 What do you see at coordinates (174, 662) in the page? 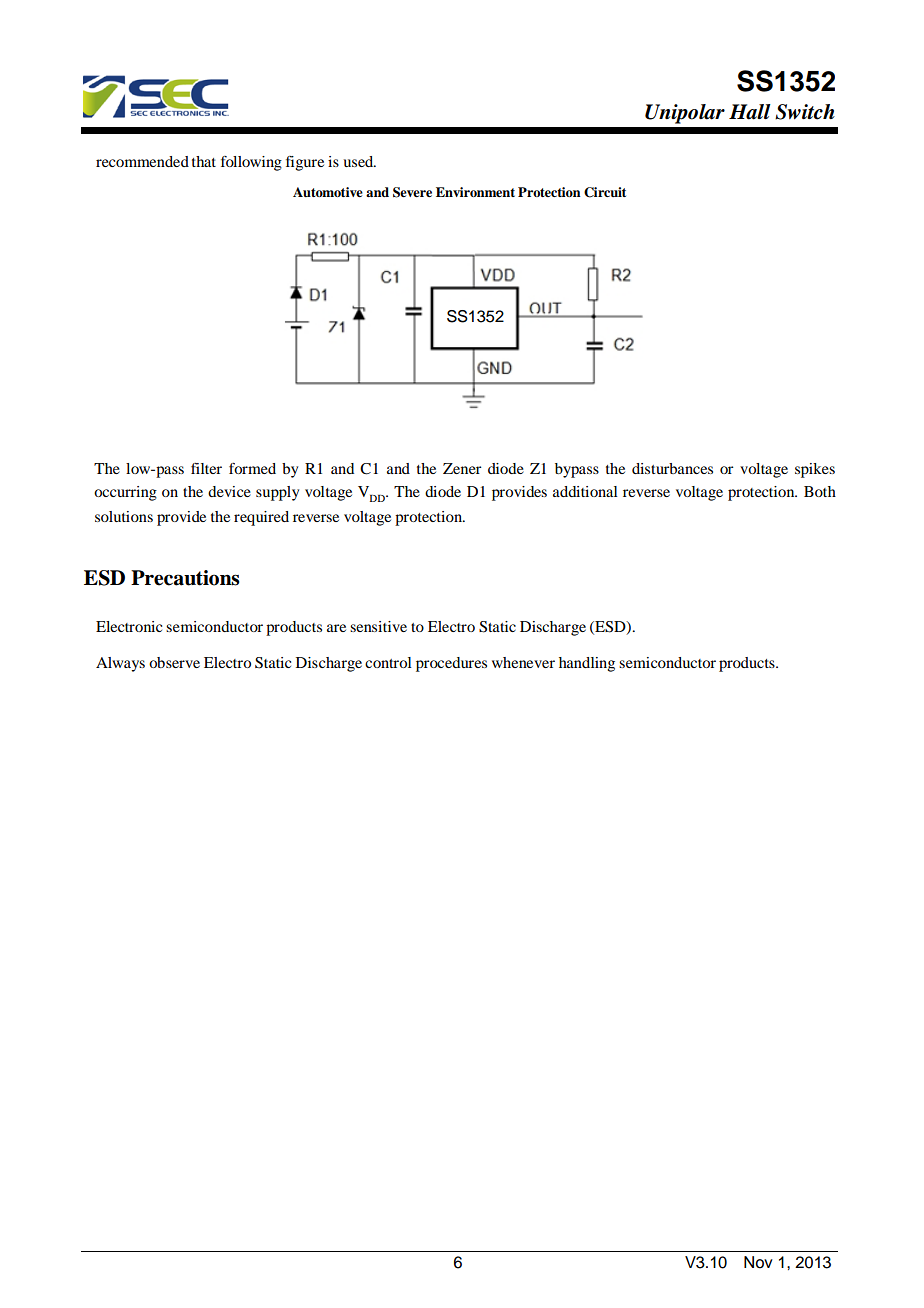
I see `observe` at bounding box center [174, 662].
